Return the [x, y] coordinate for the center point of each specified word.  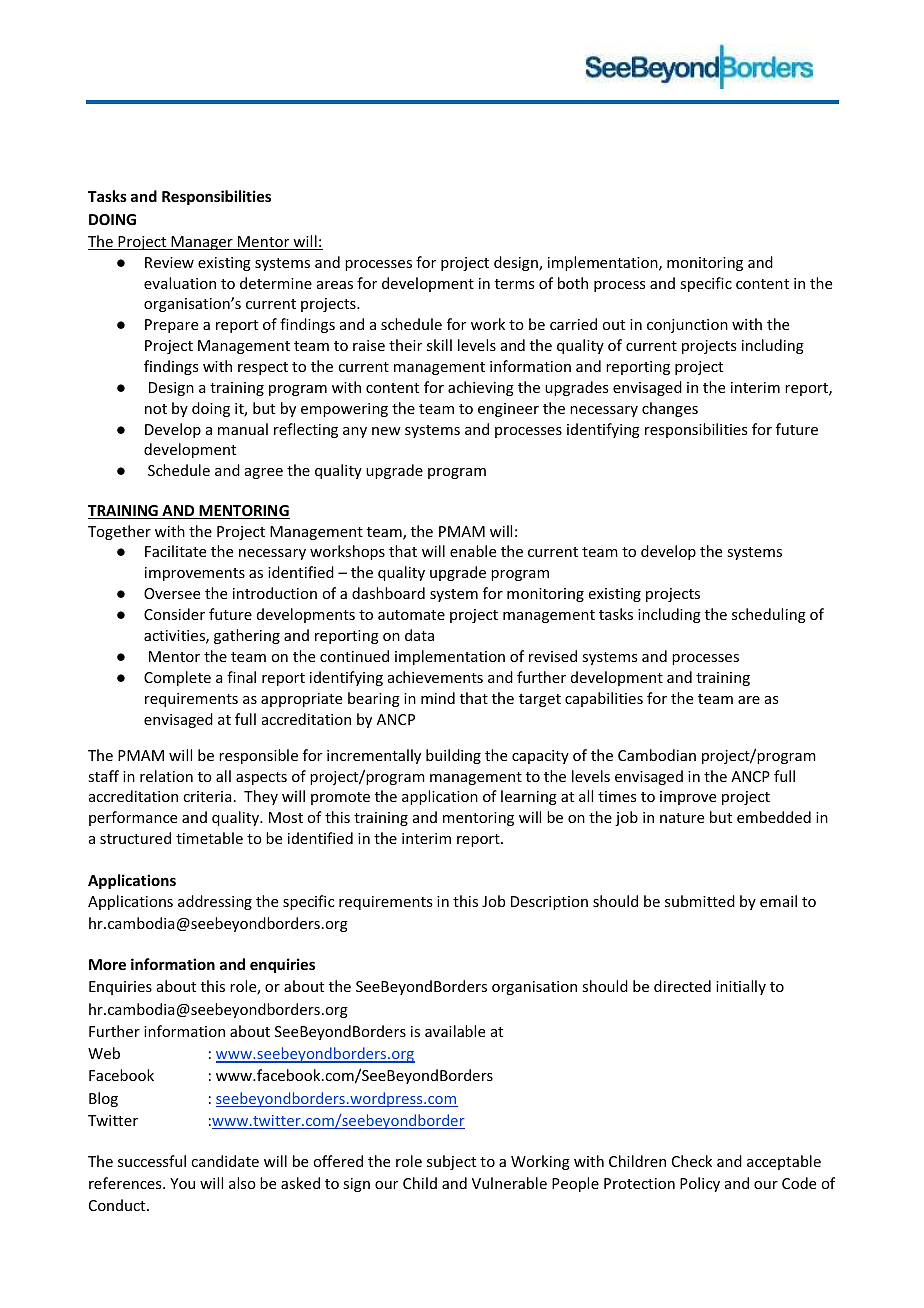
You [182, 1183]
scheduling [769, 615]
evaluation [180, 283]
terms [514, 284]
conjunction [687, 326]
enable [473, 551]
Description [549, 903]
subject [451, 1162]
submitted [700, 901]
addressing [215, 902]
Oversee [172, 593]
